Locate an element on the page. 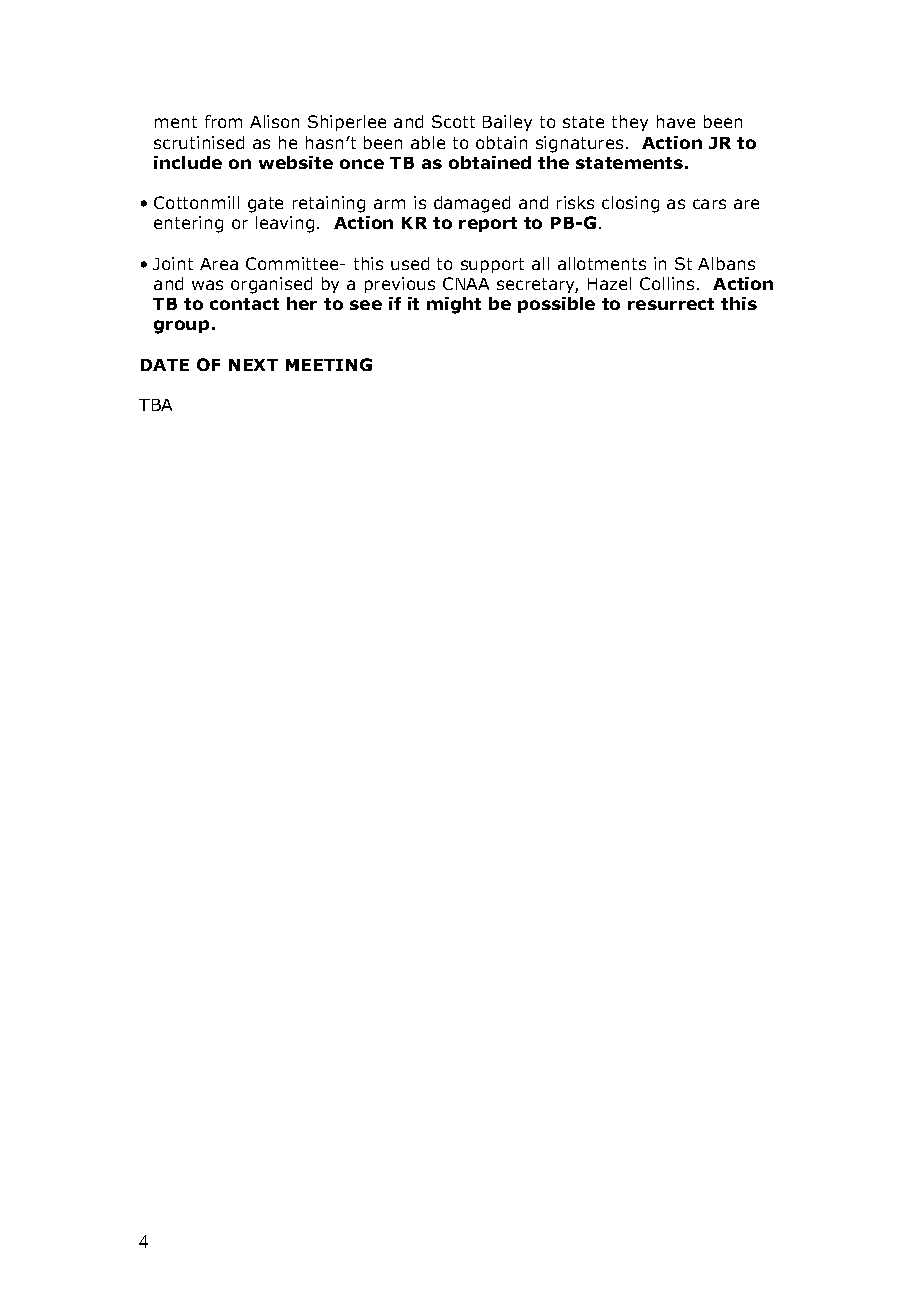 This image has height=1308, width=924. entering is located at coordinates (188, 224).
